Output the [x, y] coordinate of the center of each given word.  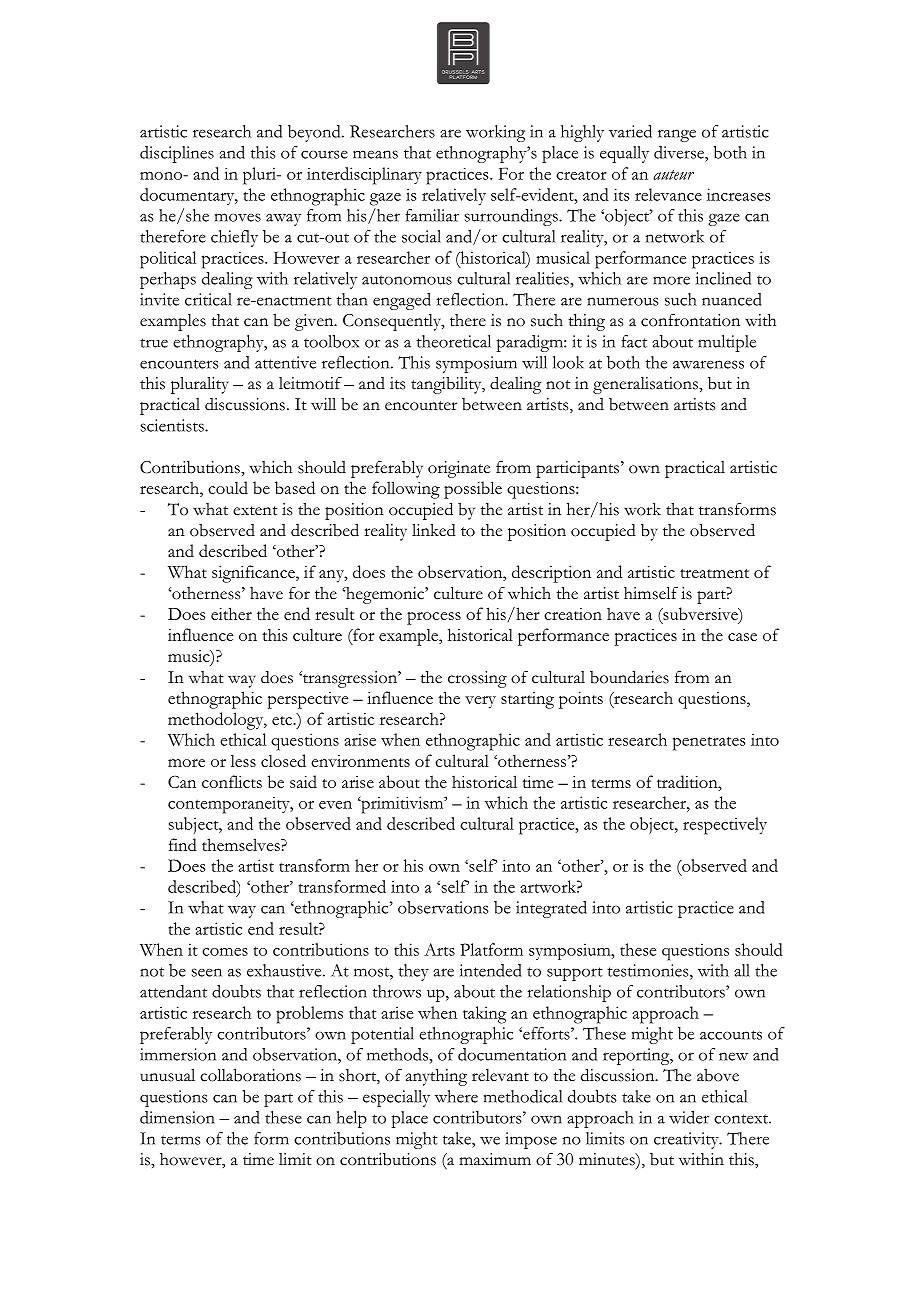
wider [689, 1117]
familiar [432, 215]
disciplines [177, 154]
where [456, 1096]
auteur [673, 175]
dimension [177, 1117]
